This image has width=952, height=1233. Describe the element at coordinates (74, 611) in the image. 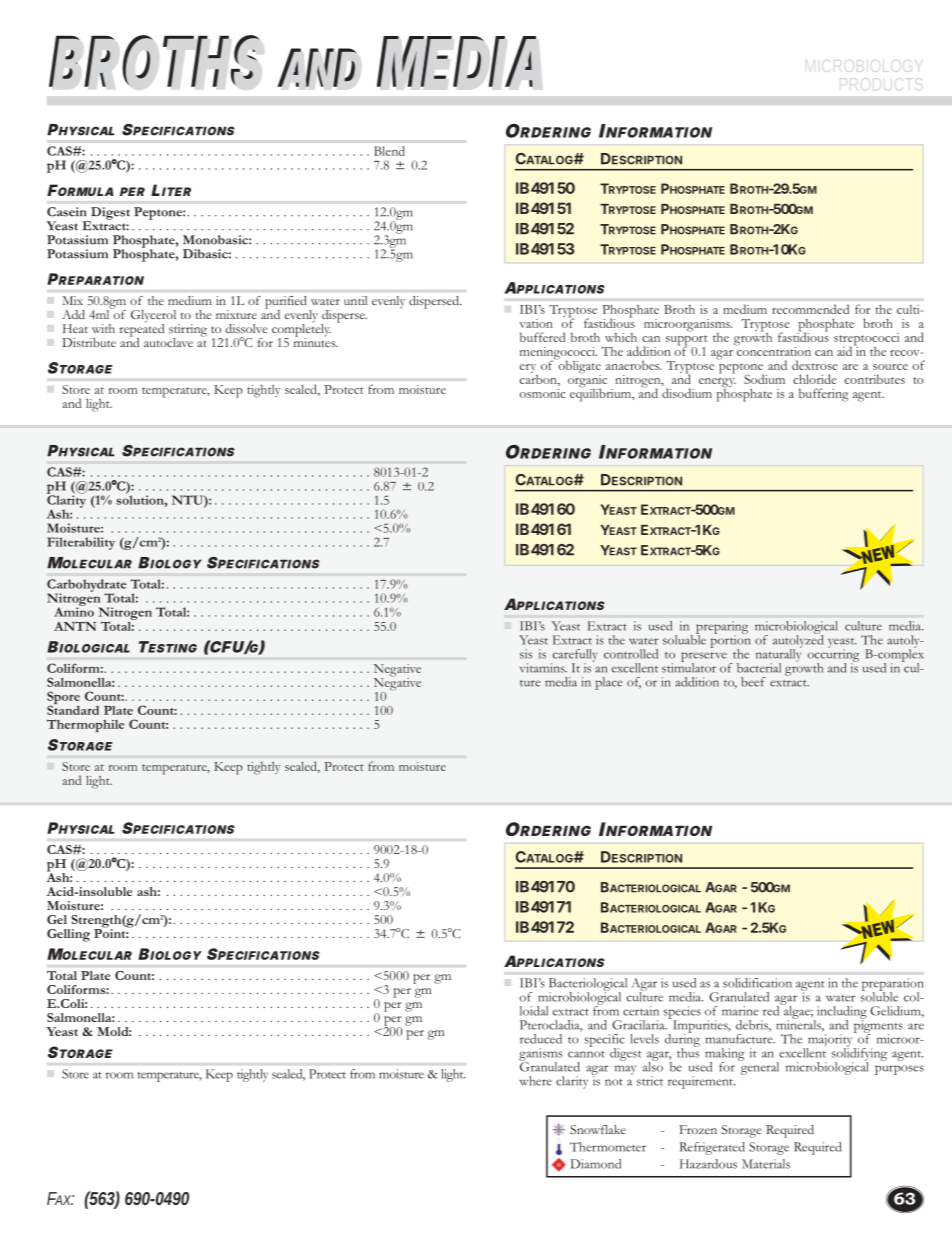

I see `Amino` at that location.
